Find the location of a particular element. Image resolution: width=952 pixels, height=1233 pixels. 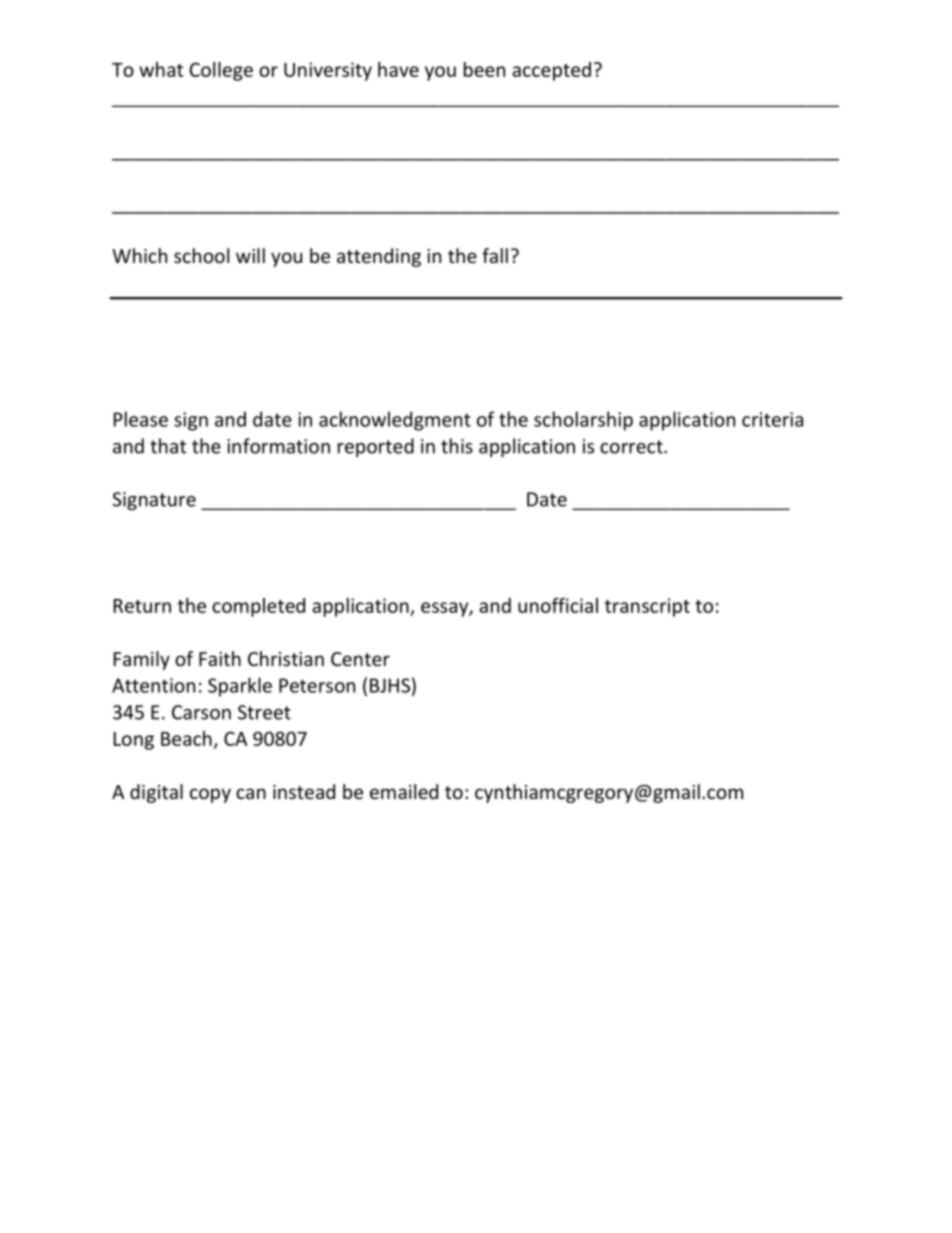

fall is located at coordinates (495, 255).
